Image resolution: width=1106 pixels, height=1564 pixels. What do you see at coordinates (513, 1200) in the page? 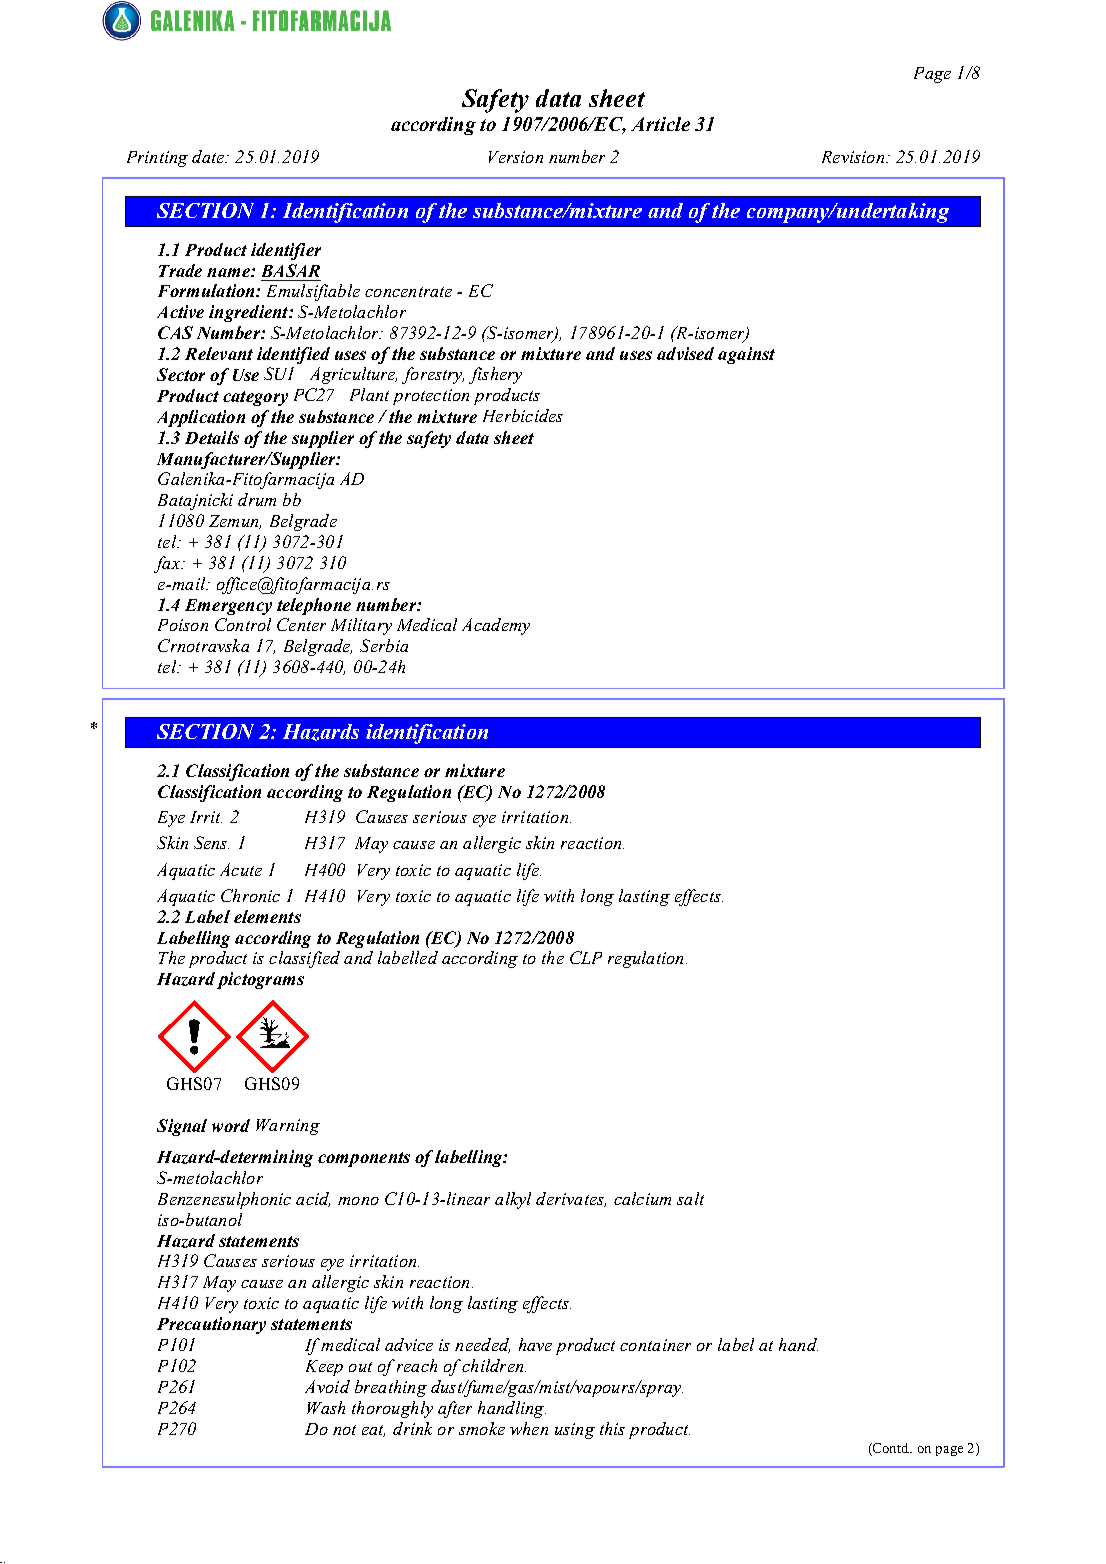
I see `alkyl` at bounding box center [513, 1200].
